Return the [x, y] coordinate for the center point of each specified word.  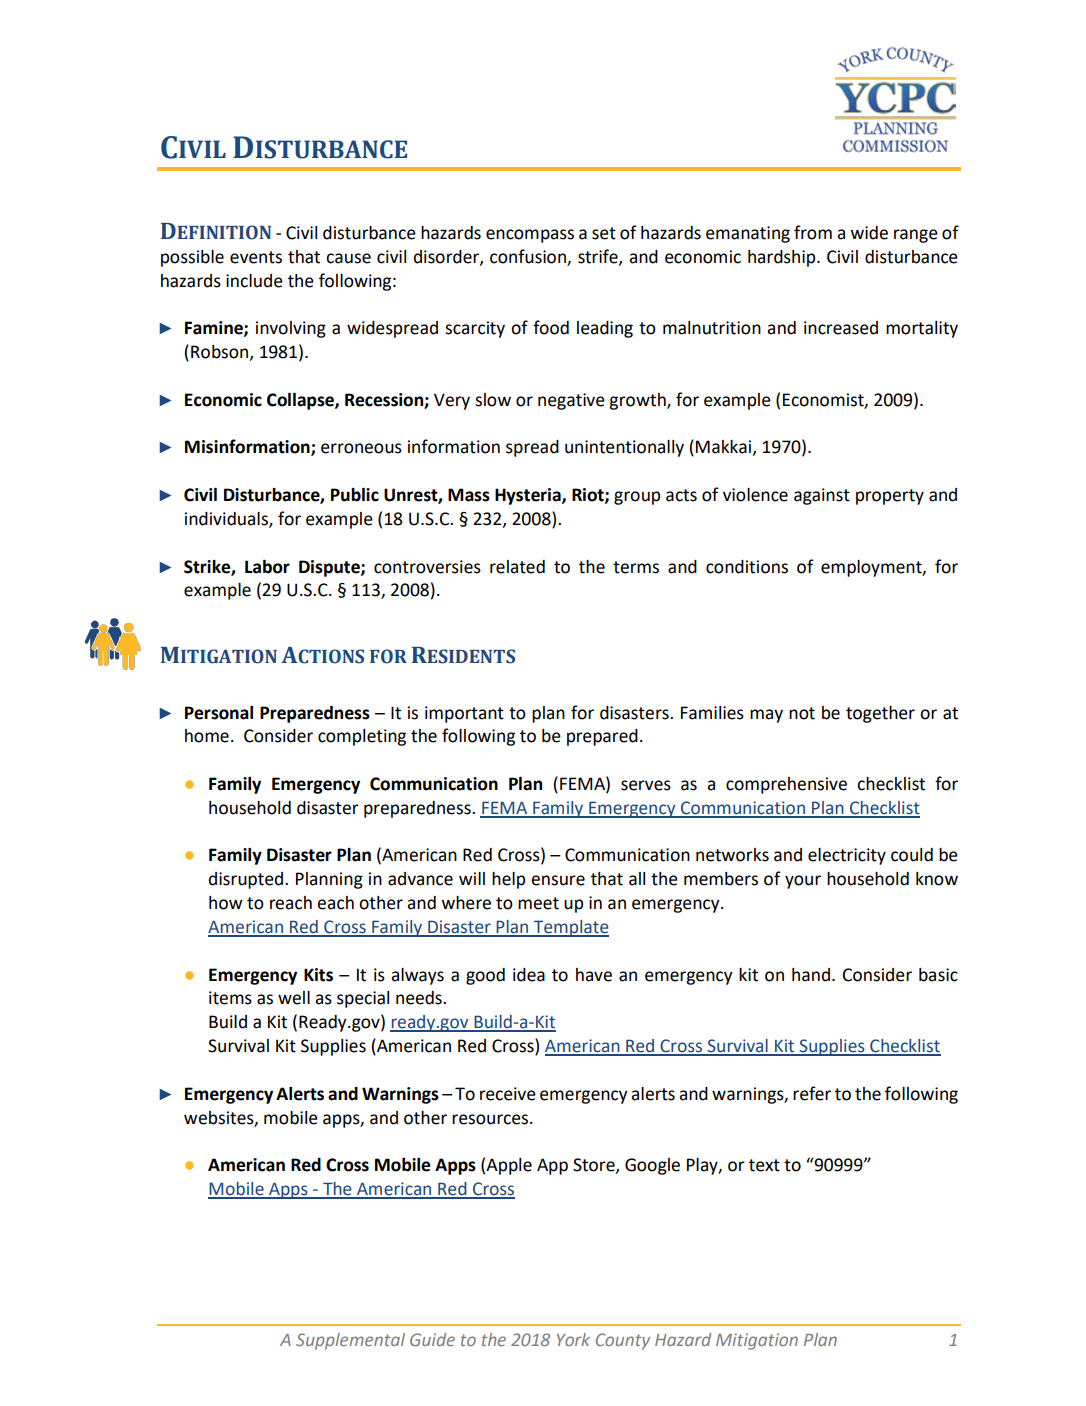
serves [646, 785]
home [207, 736]
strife [599, 257]
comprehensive [786, 785]
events [256, 257]
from [813, 232]
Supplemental [350, 1341]
